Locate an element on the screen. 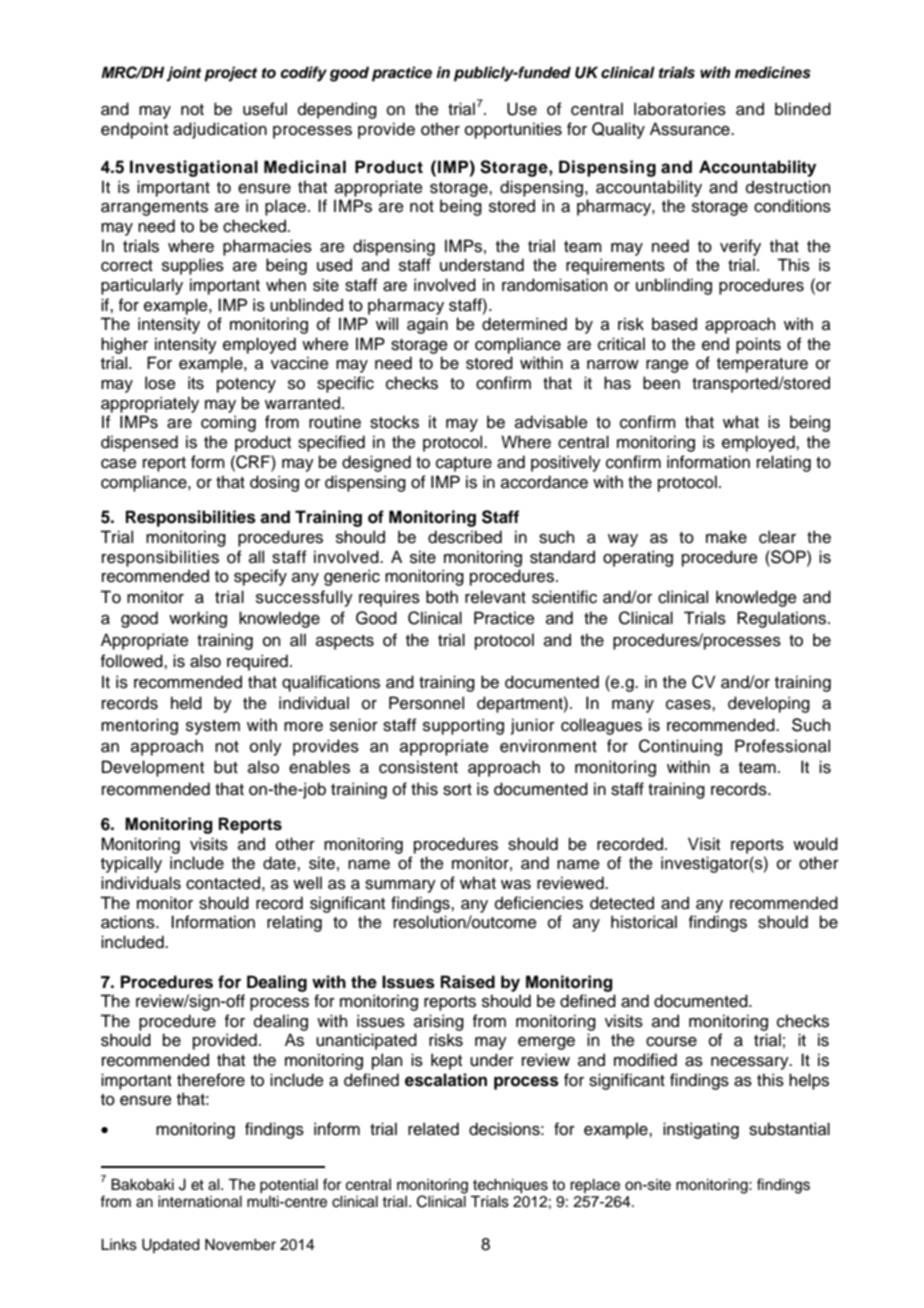 The width and height of the screenshot is (924, 1308). opportunities is located at coordinates (513, 130).
